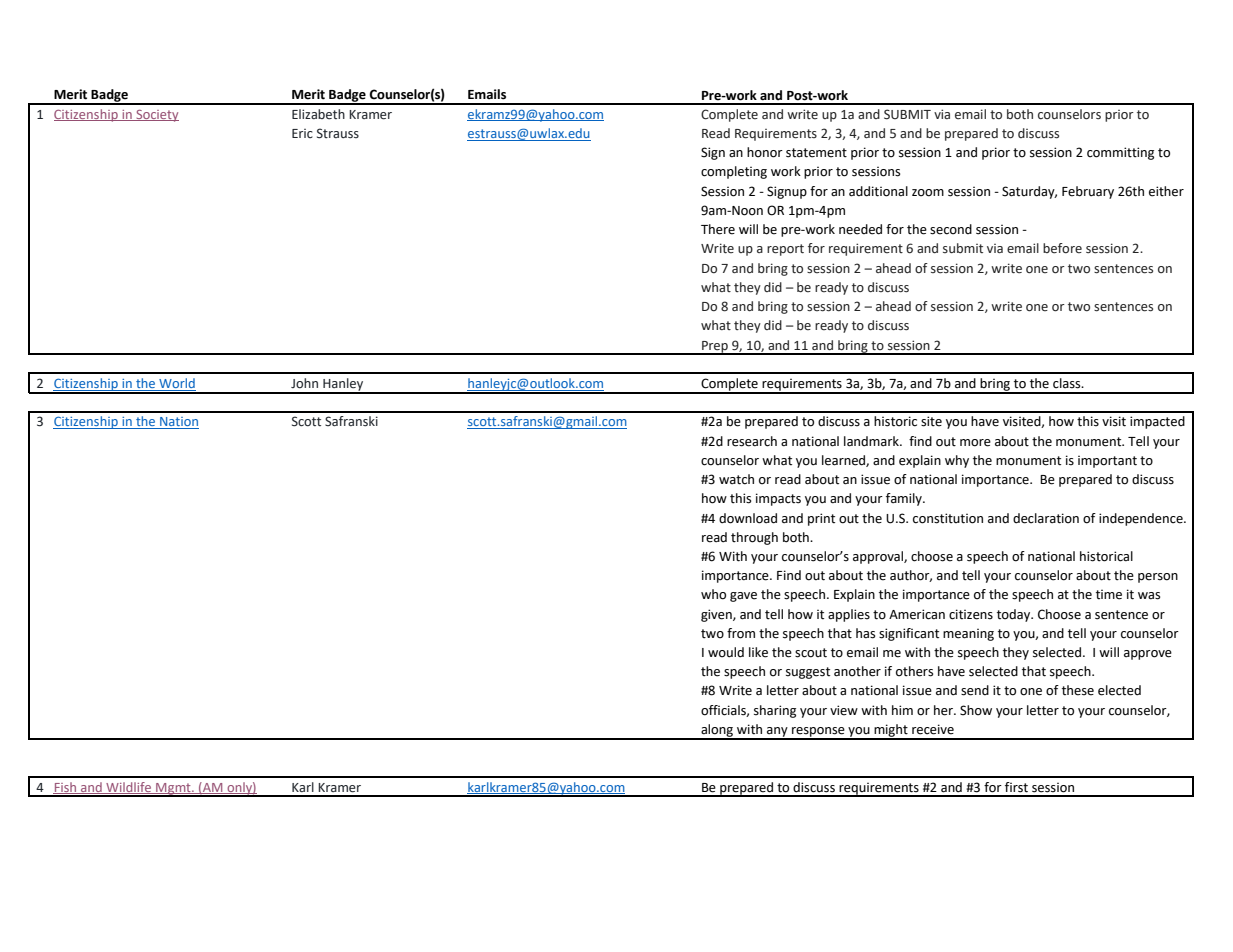 The image size is (1233, 952). I want to click on John, so click(304, 383).
